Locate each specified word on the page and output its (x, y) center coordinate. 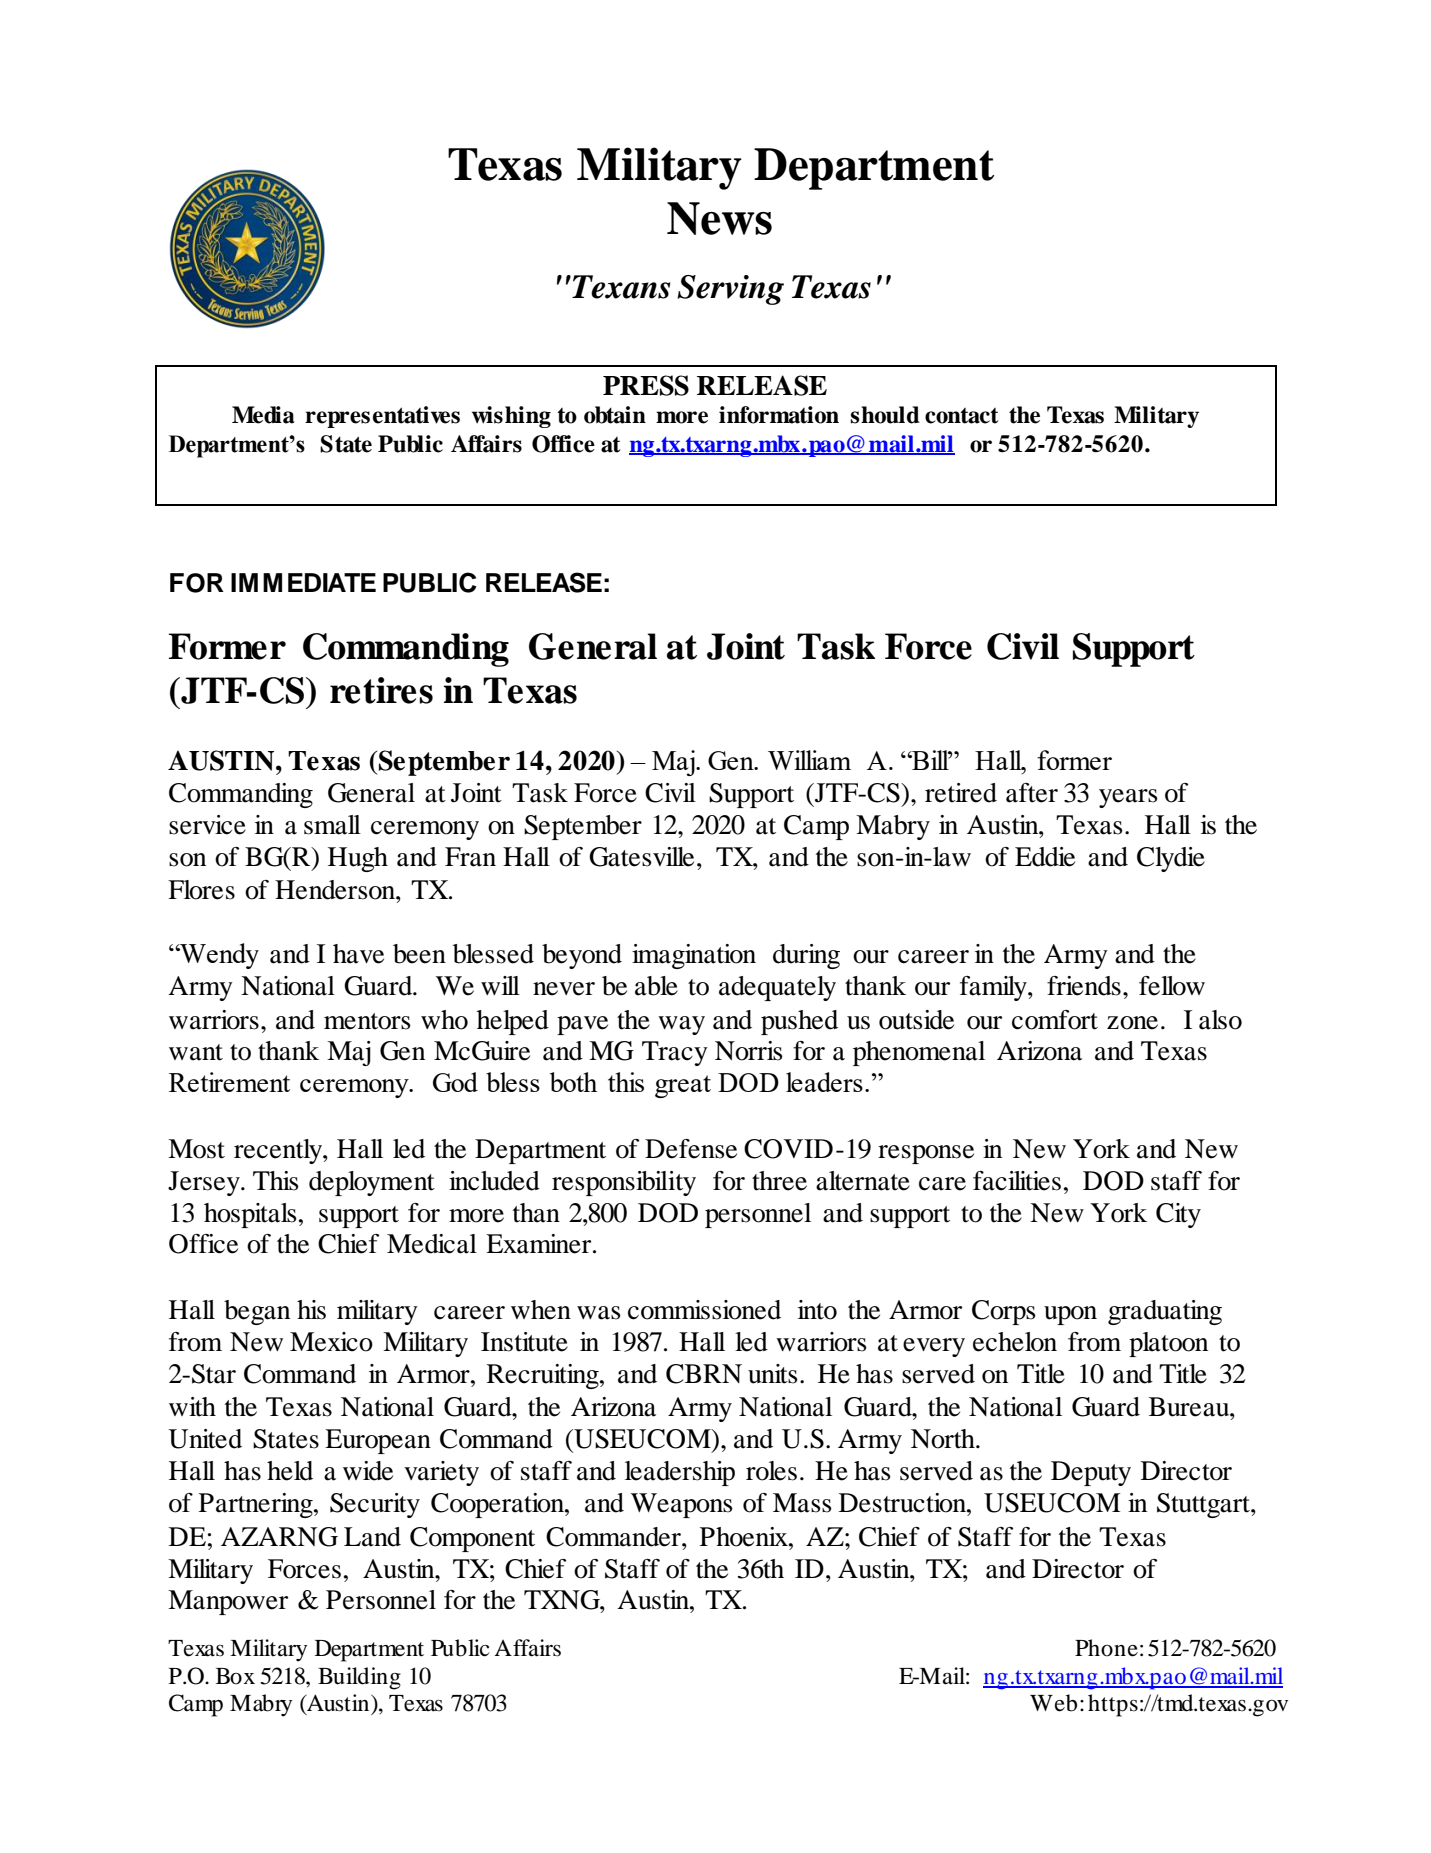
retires (381, 690)
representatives (382, 417)
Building (359, 1678)
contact (962, 416)
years (1128, 798)
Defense (691, 1149)
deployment (372, 1183)
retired (961, 793)
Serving (730, 290)
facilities (1017, 1181)
